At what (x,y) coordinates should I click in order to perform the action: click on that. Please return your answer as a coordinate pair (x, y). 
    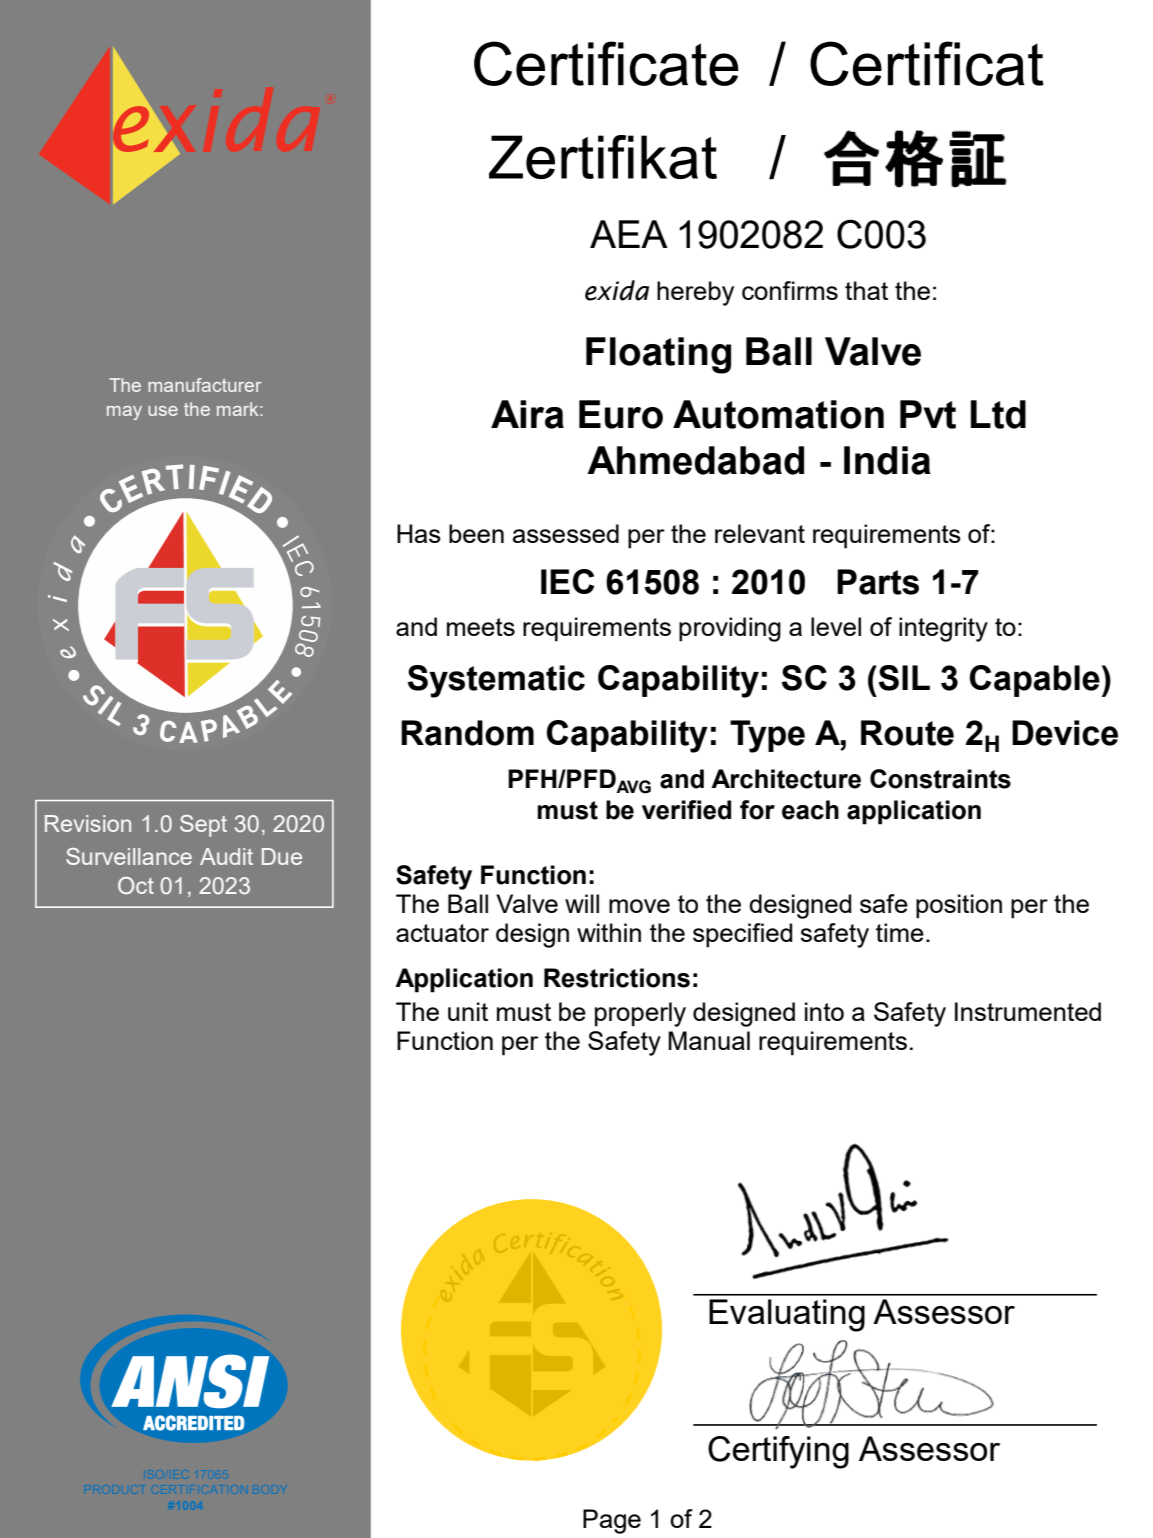
    Looking at the image, I should click on (866, 290).
